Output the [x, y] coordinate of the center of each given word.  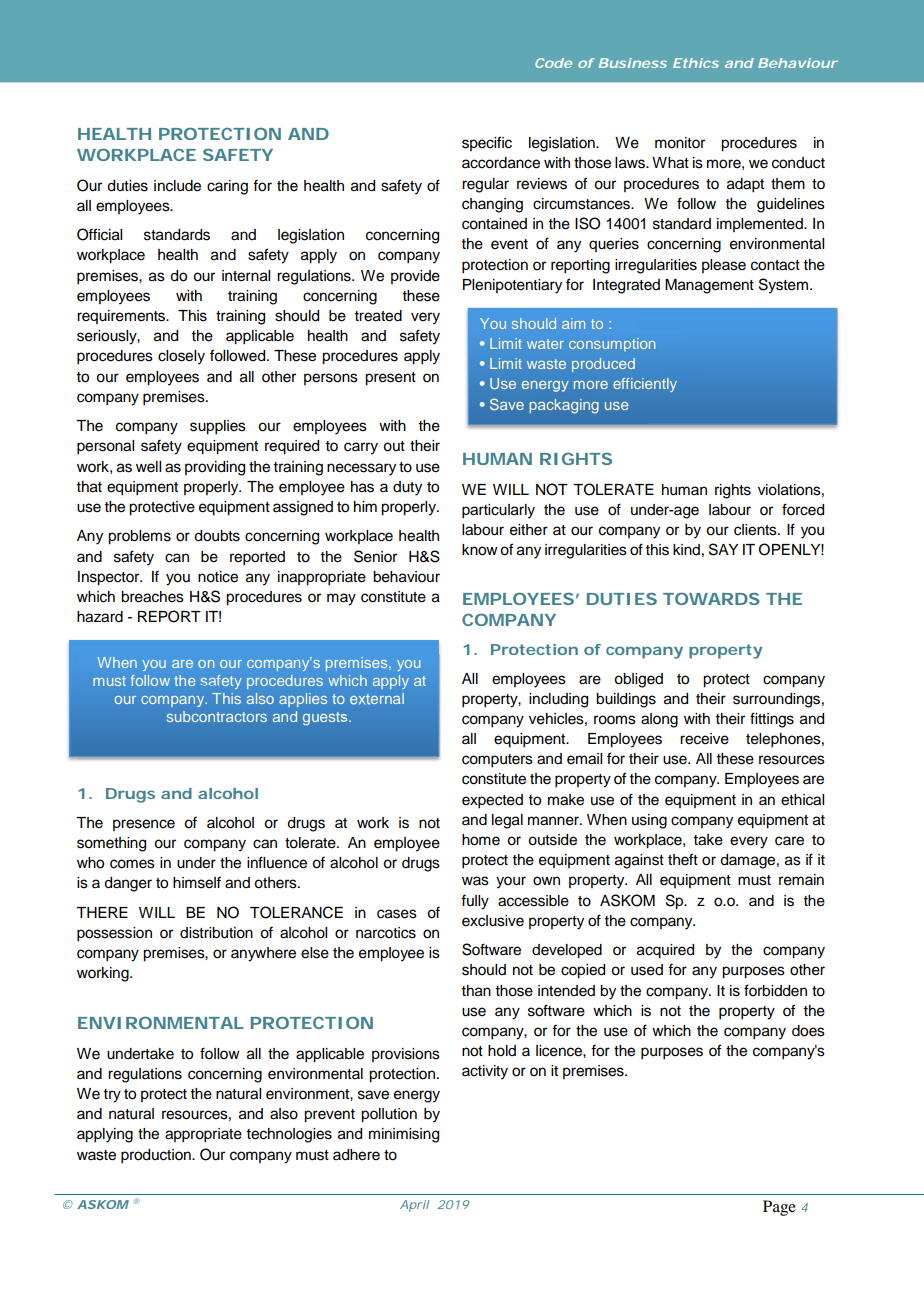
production [157, 1156]
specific [487, 143]
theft [683, 859]
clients [756, 530]
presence [144, 825]
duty [407, 488]
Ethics [696, 63]
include [177, 186]
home [481, 840]
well [148, 467]
